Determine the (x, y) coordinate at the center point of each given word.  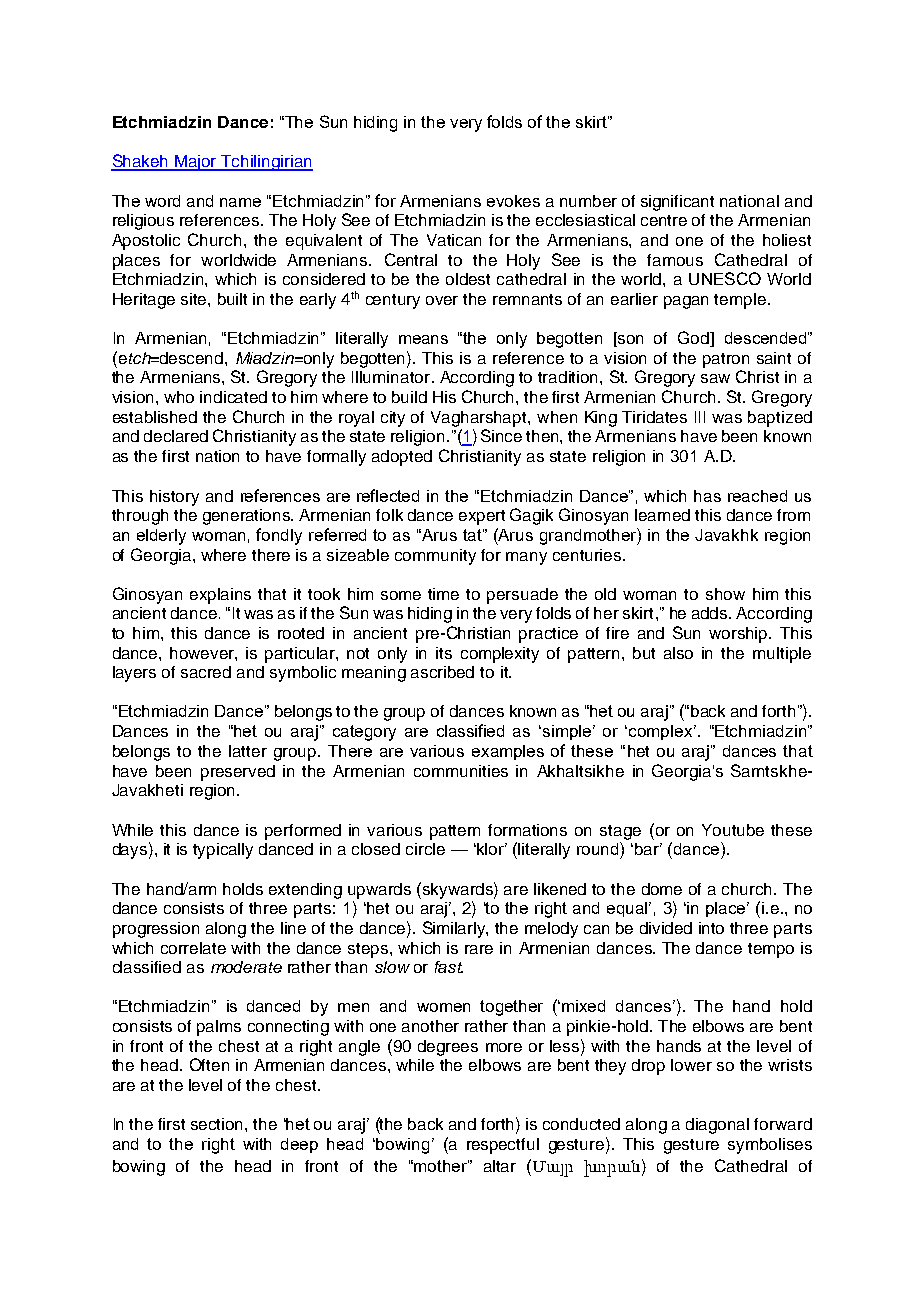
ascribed (442, 672)
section (218, 1124)
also (678, 653)
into (711, 928)
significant (677, 203)
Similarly (455, 929)
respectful (503, 1146)
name (240, 202)
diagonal (717, 1126)
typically (223, 851)
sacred (206, 672)
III (700, 417)
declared (176, 436)
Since (501, 435)
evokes (513, 201)
